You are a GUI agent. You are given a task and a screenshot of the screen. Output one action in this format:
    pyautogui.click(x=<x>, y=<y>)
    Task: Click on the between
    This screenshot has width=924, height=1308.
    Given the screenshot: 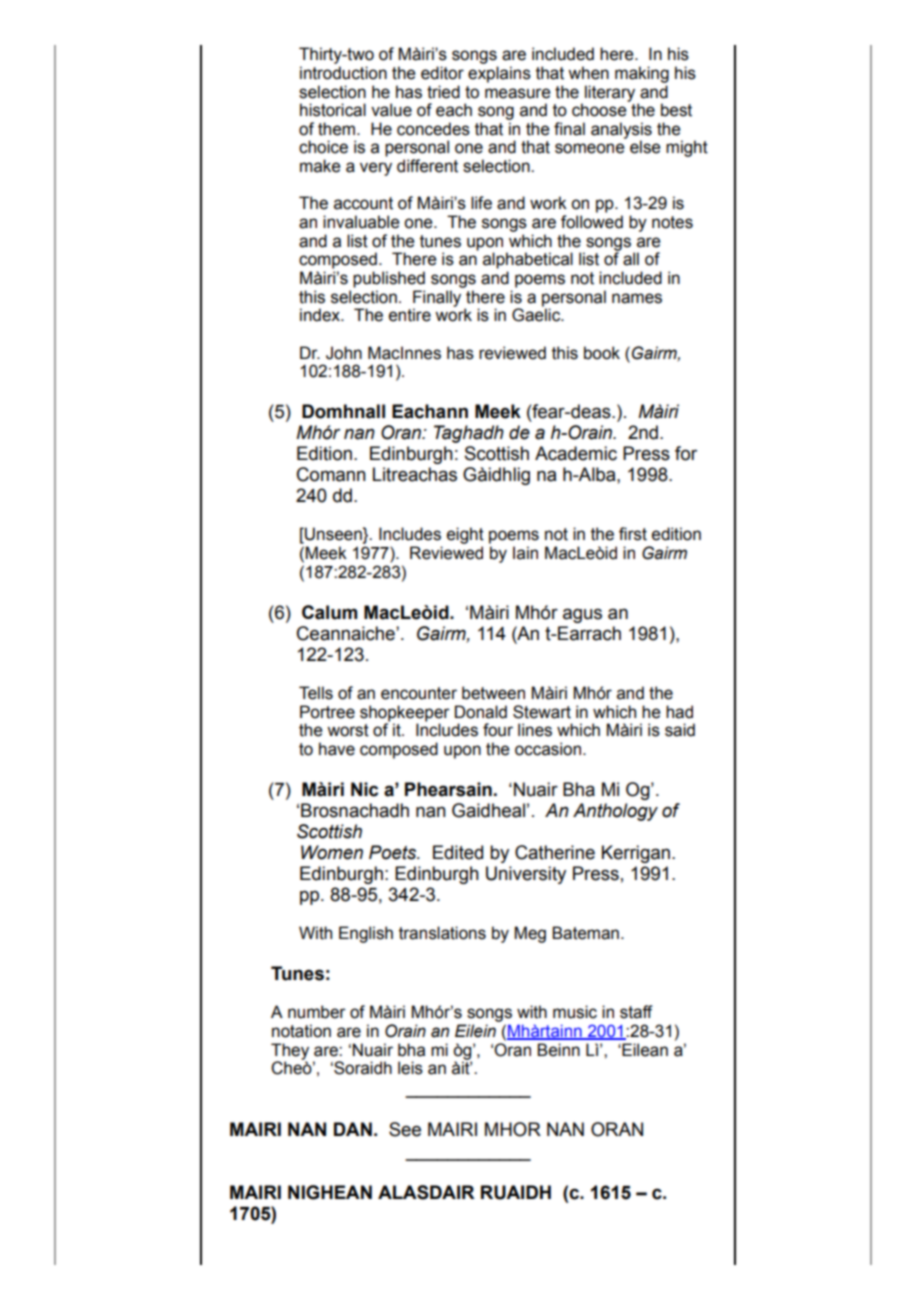 What is the action you would take?
    pyautogui.click(x=493, y=693)
